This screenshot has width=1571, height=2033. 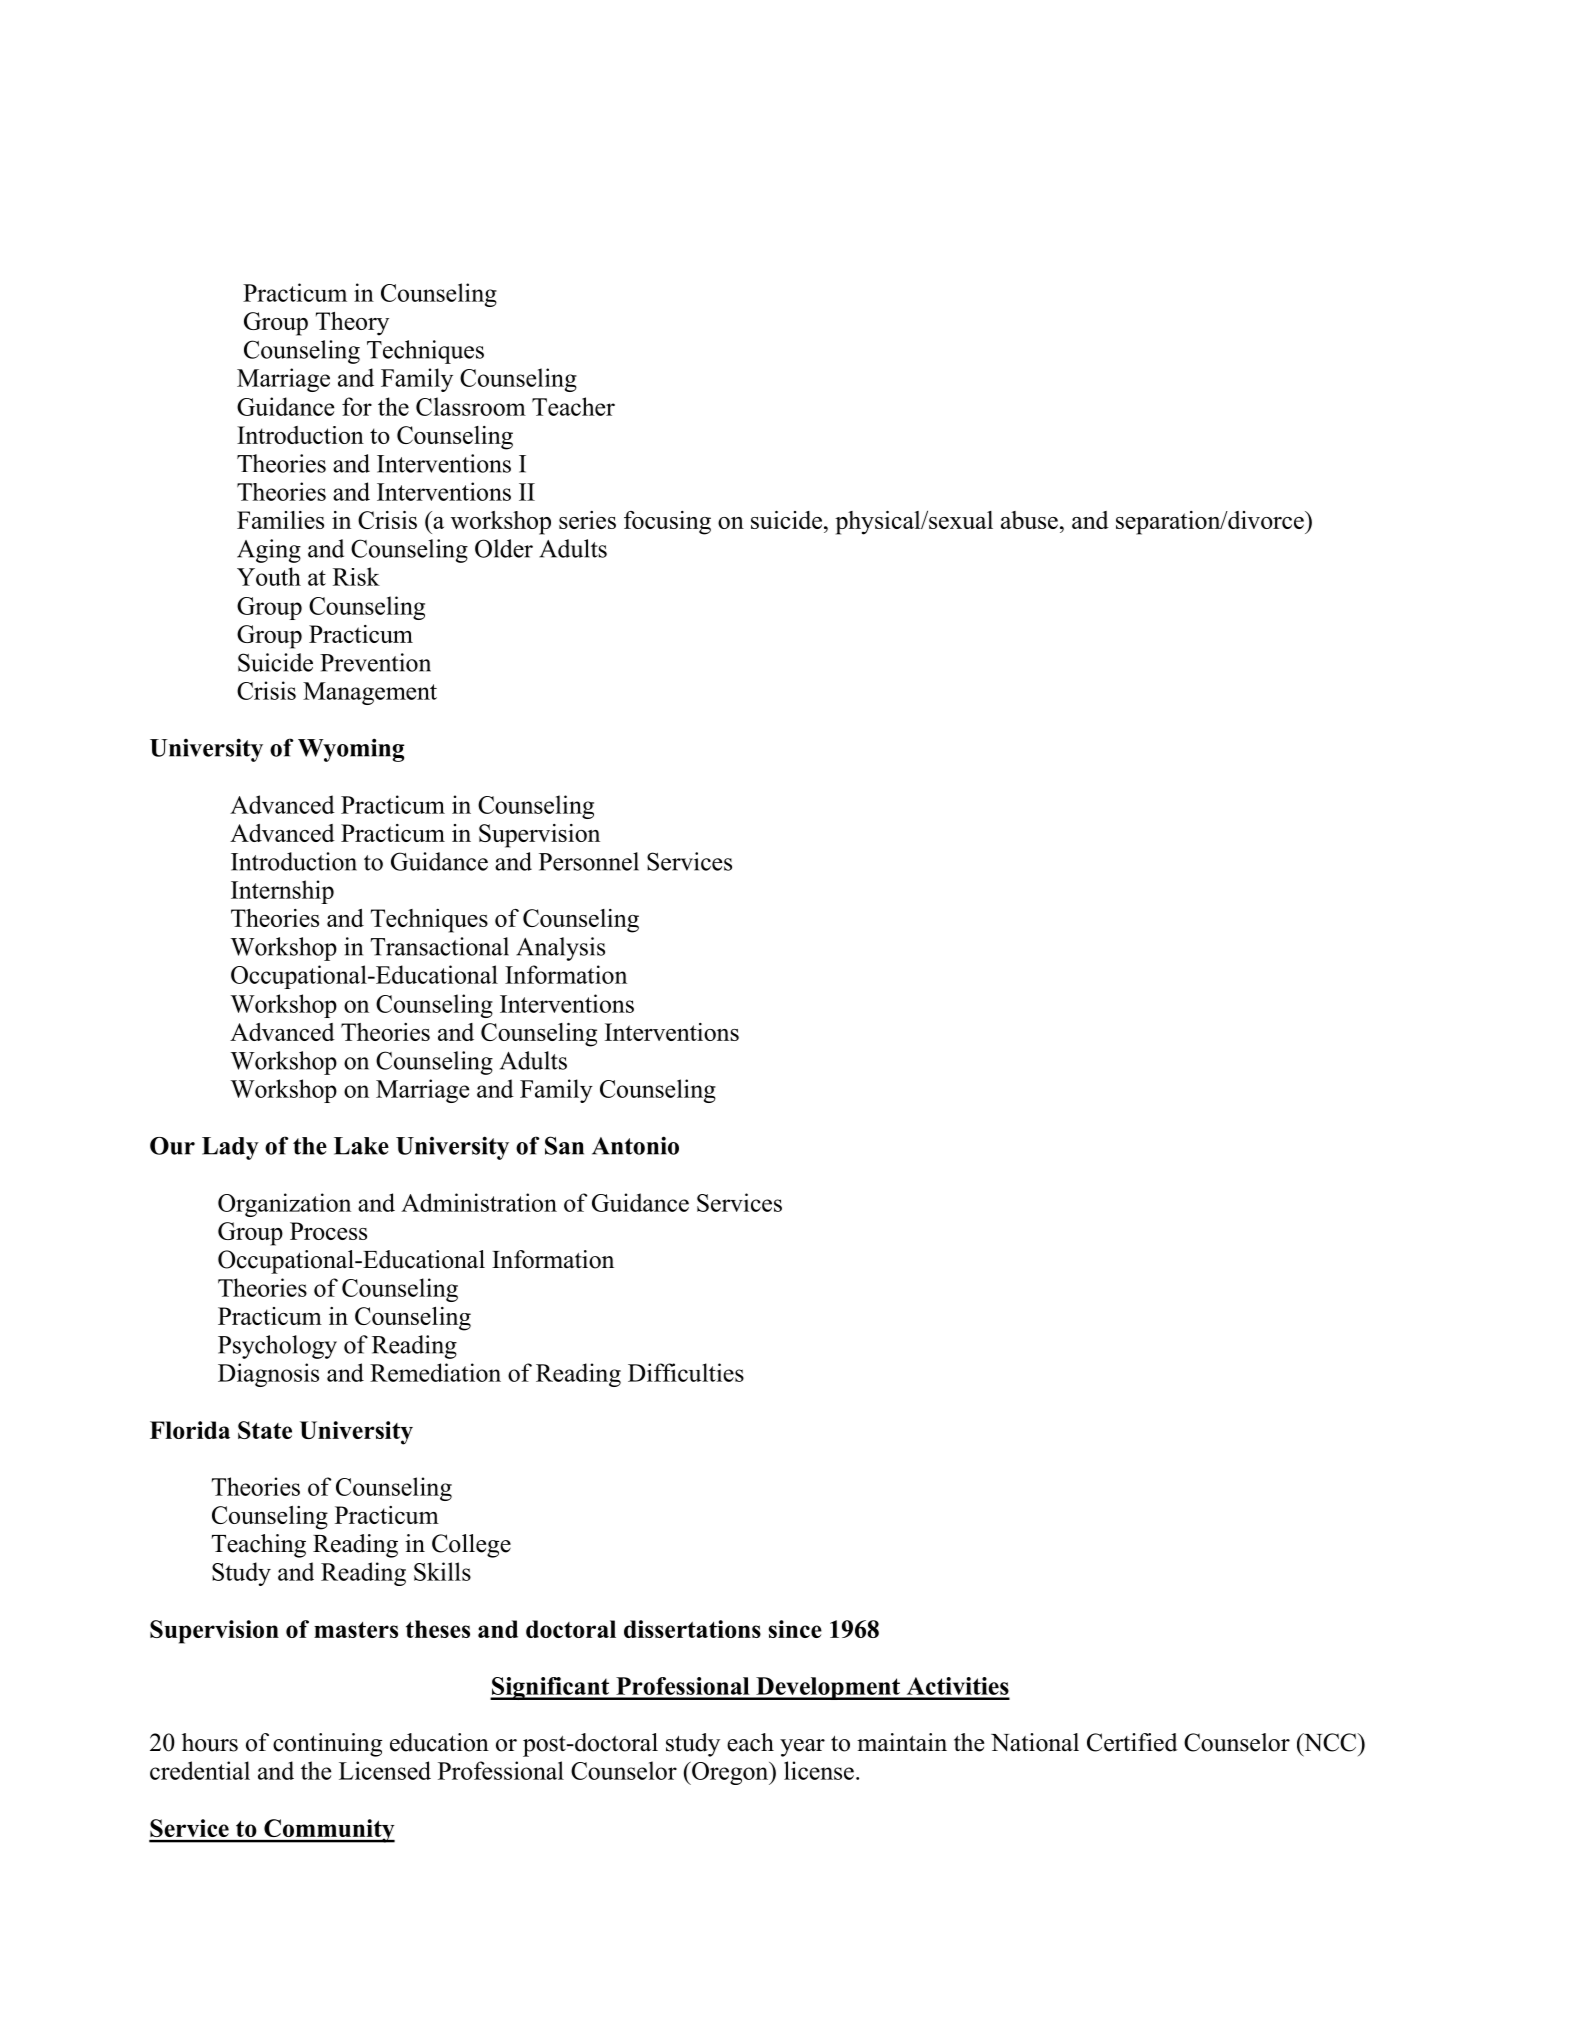 What do you see at coordinates (327, 1745) in the screenshot?
I see `continuing` at bounding box center [327, 1745].
